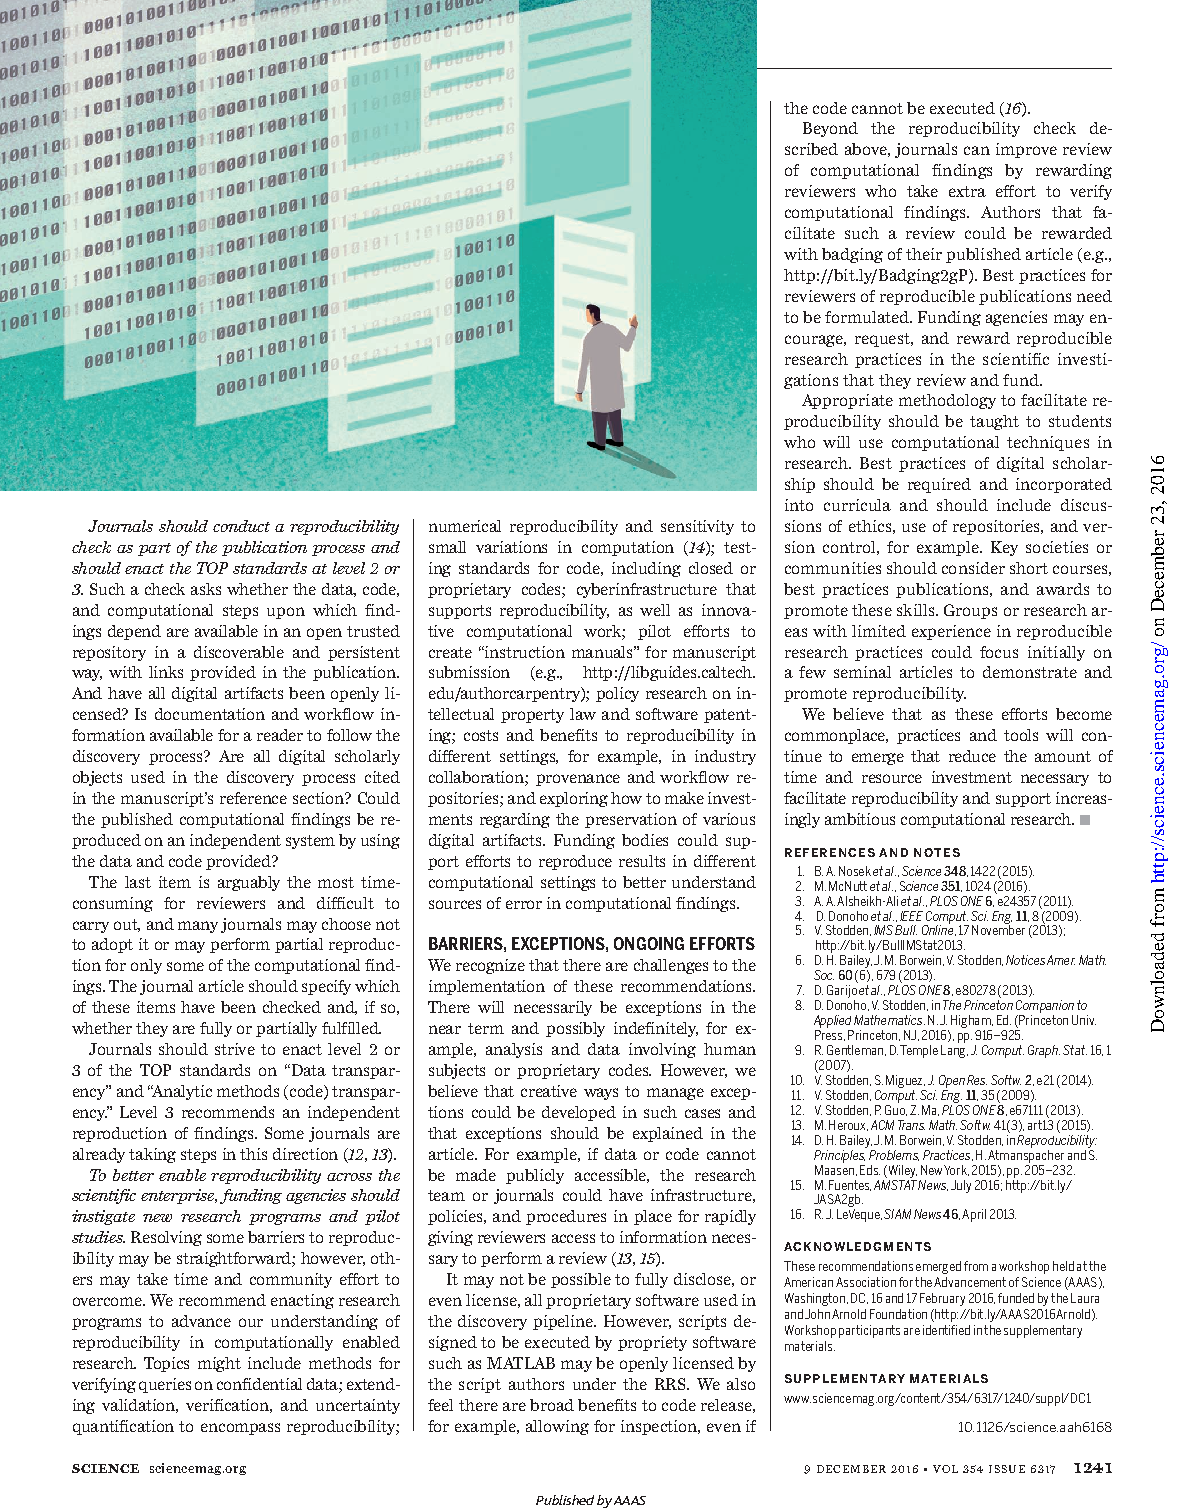 The width and height of the screenshot is (1184, 1512). I want to click on extra, so click(967, 191).
